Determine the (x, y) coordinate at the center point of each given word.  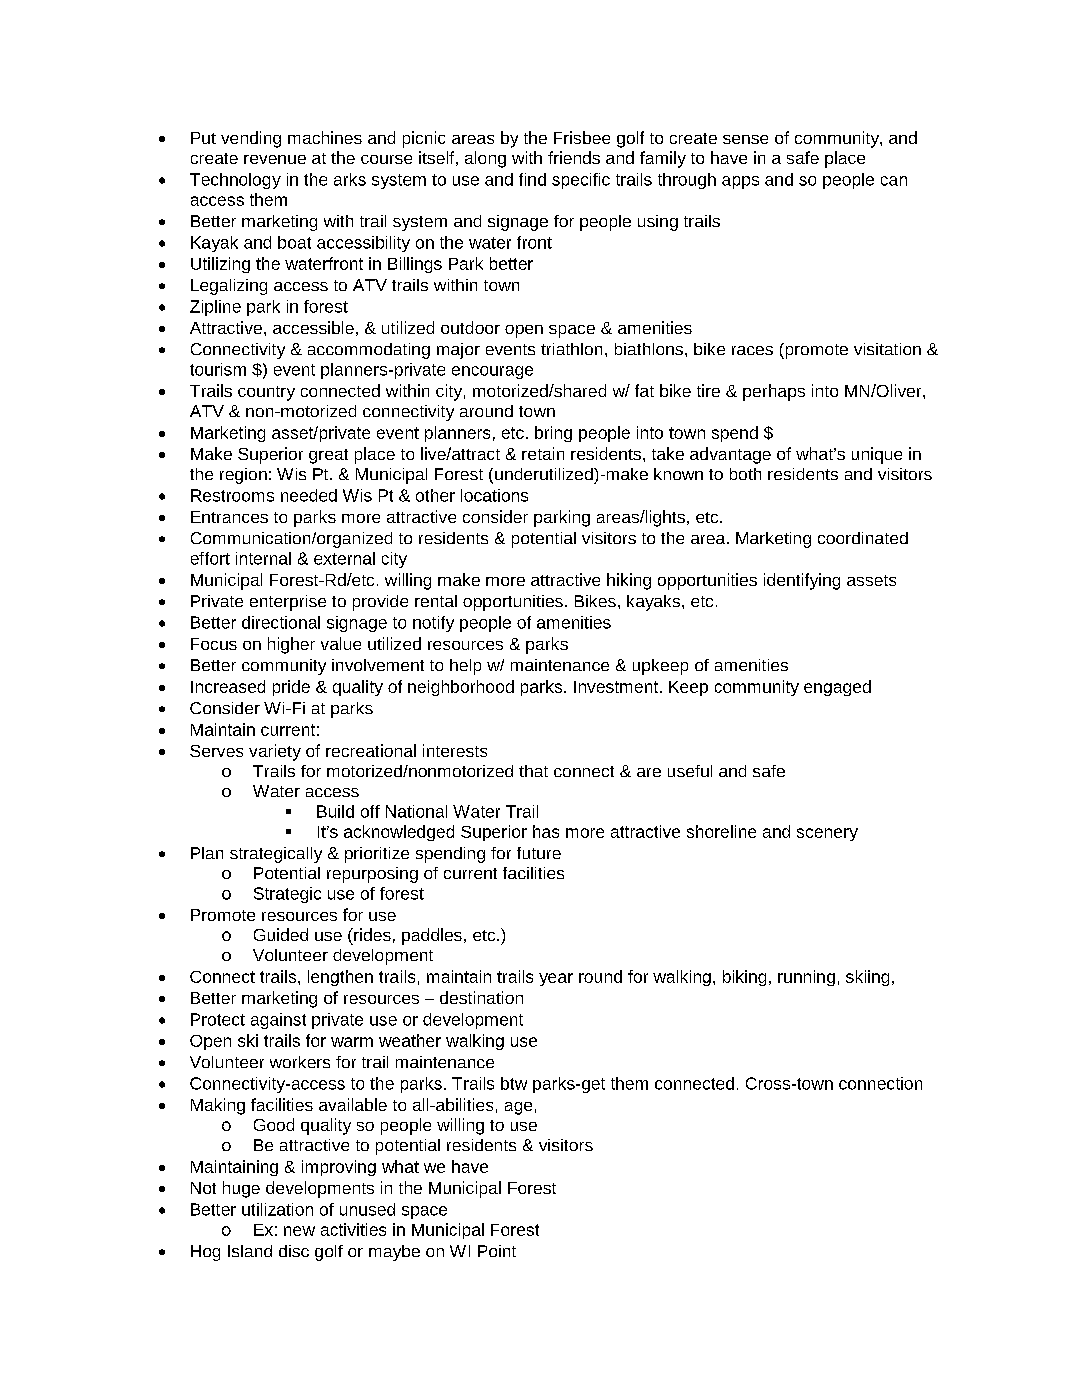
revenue (275, 159)
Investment (617, 687)
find (532, 179)
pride (291, 688)
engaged (837, 688)
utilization (277, 1209)
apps (740, 182)
